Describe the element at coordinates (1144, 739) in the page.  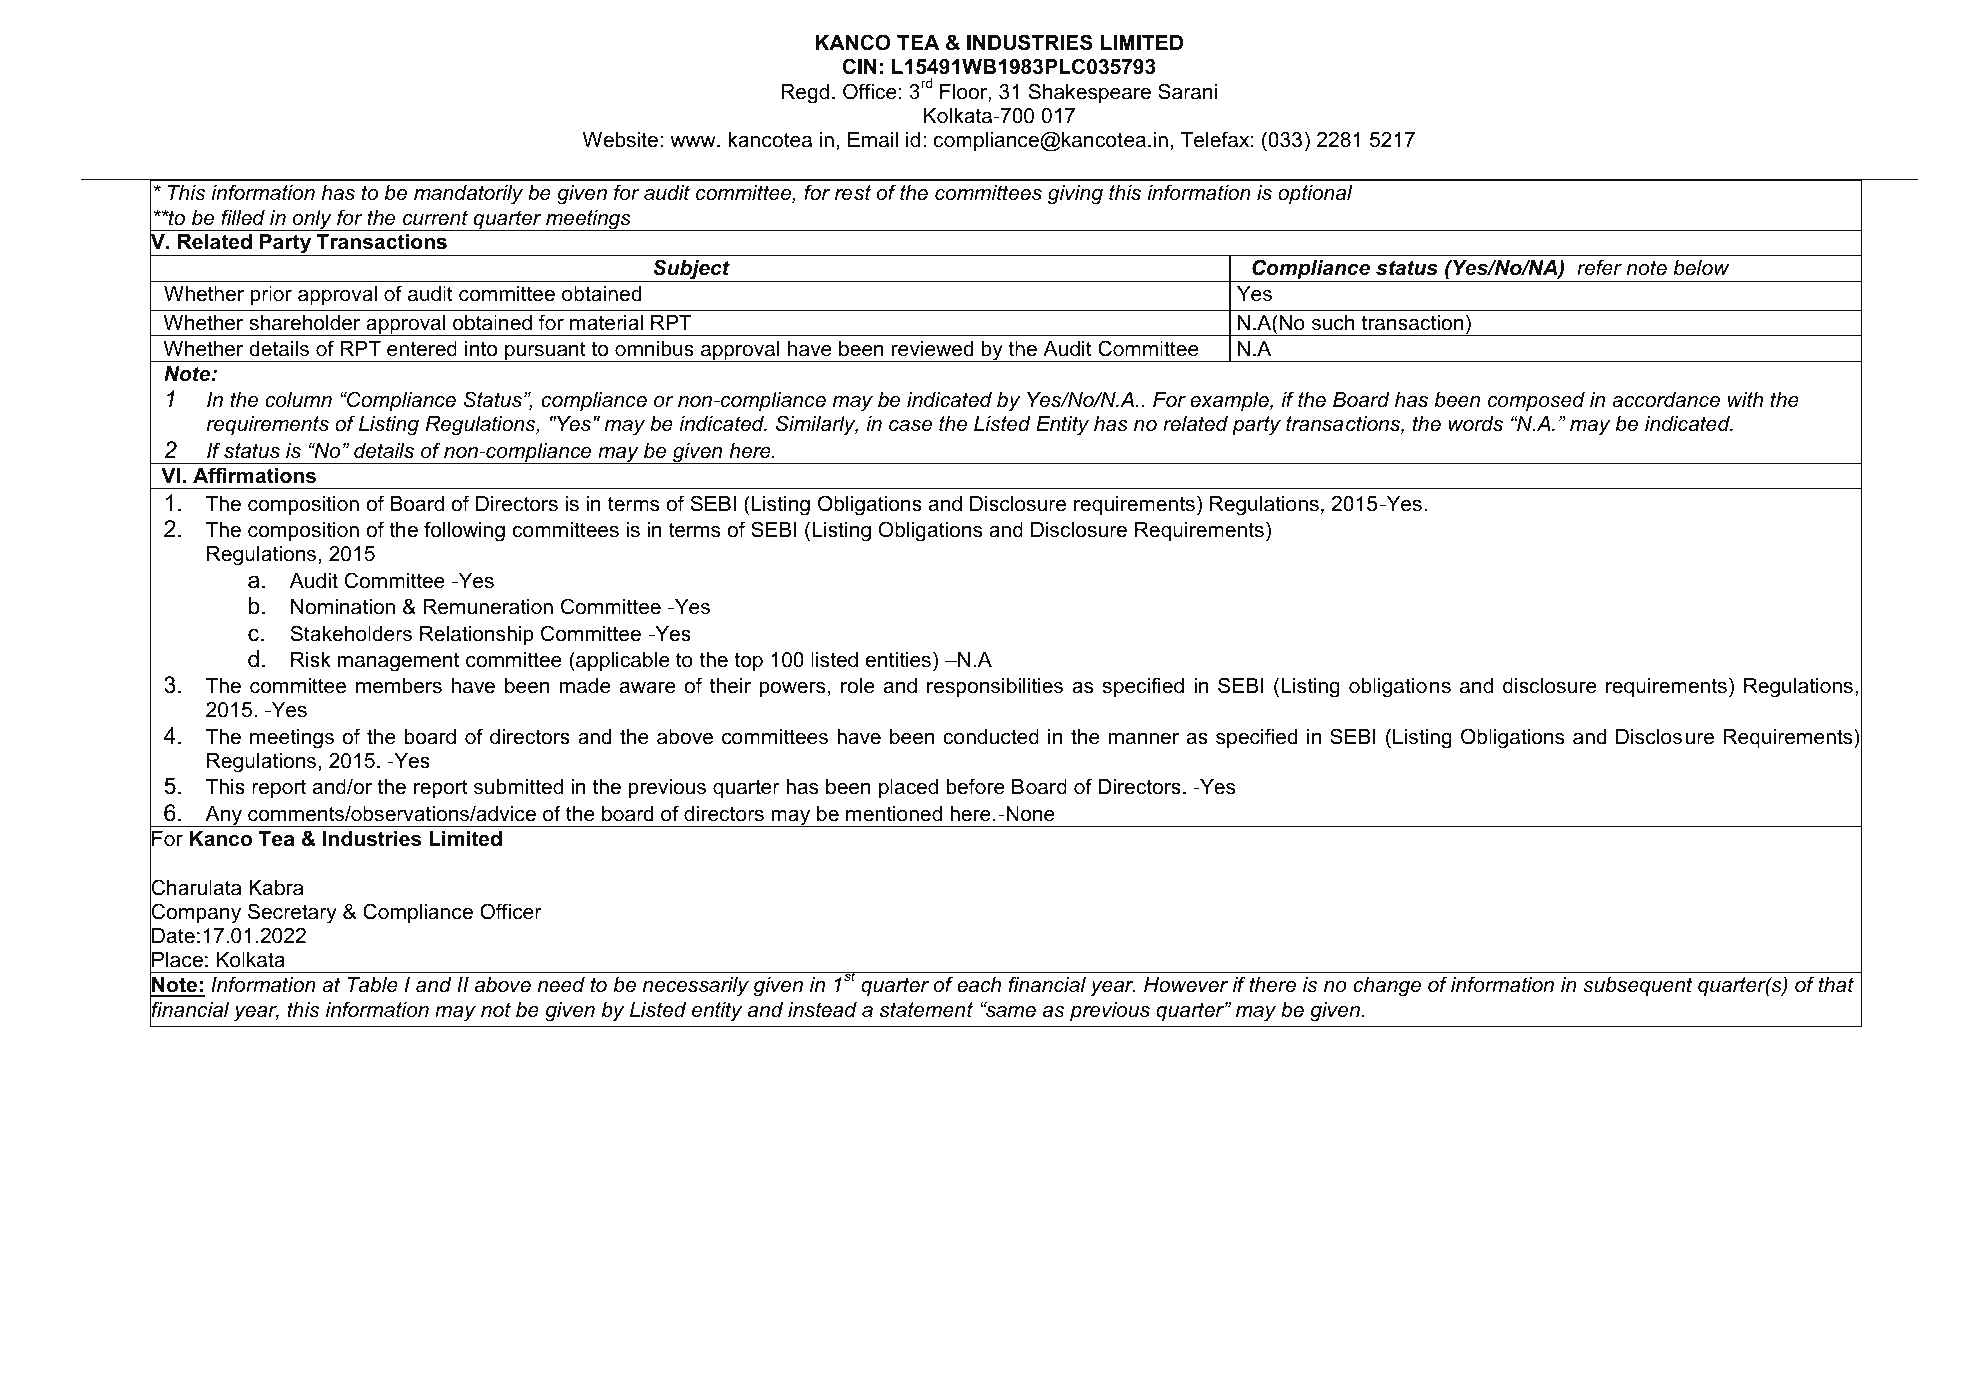
I see `manner` at that location.
